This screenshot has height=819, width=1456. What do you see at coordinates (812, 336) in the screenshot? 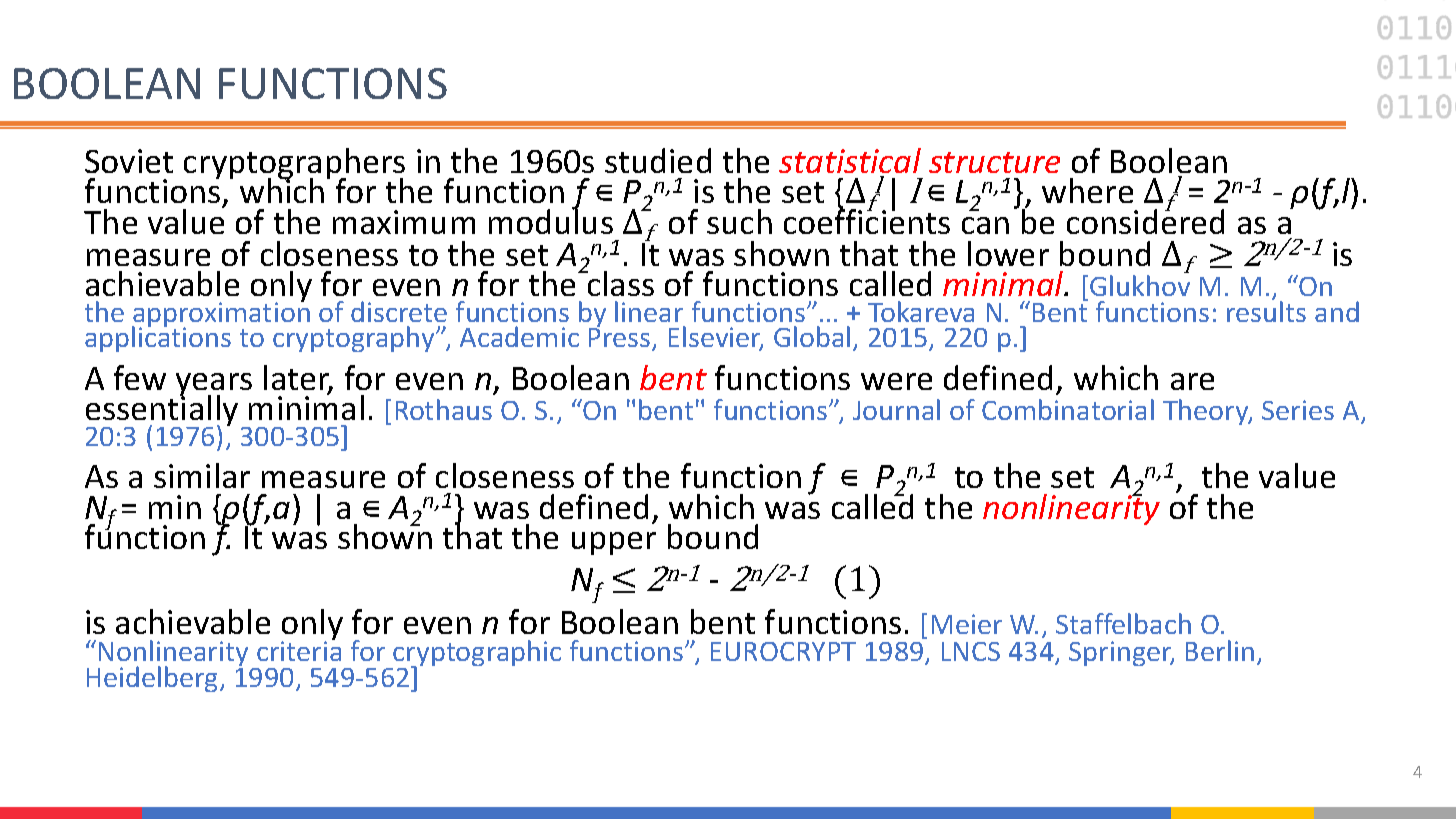
I see `Global` at bounding box center [812, 336].
